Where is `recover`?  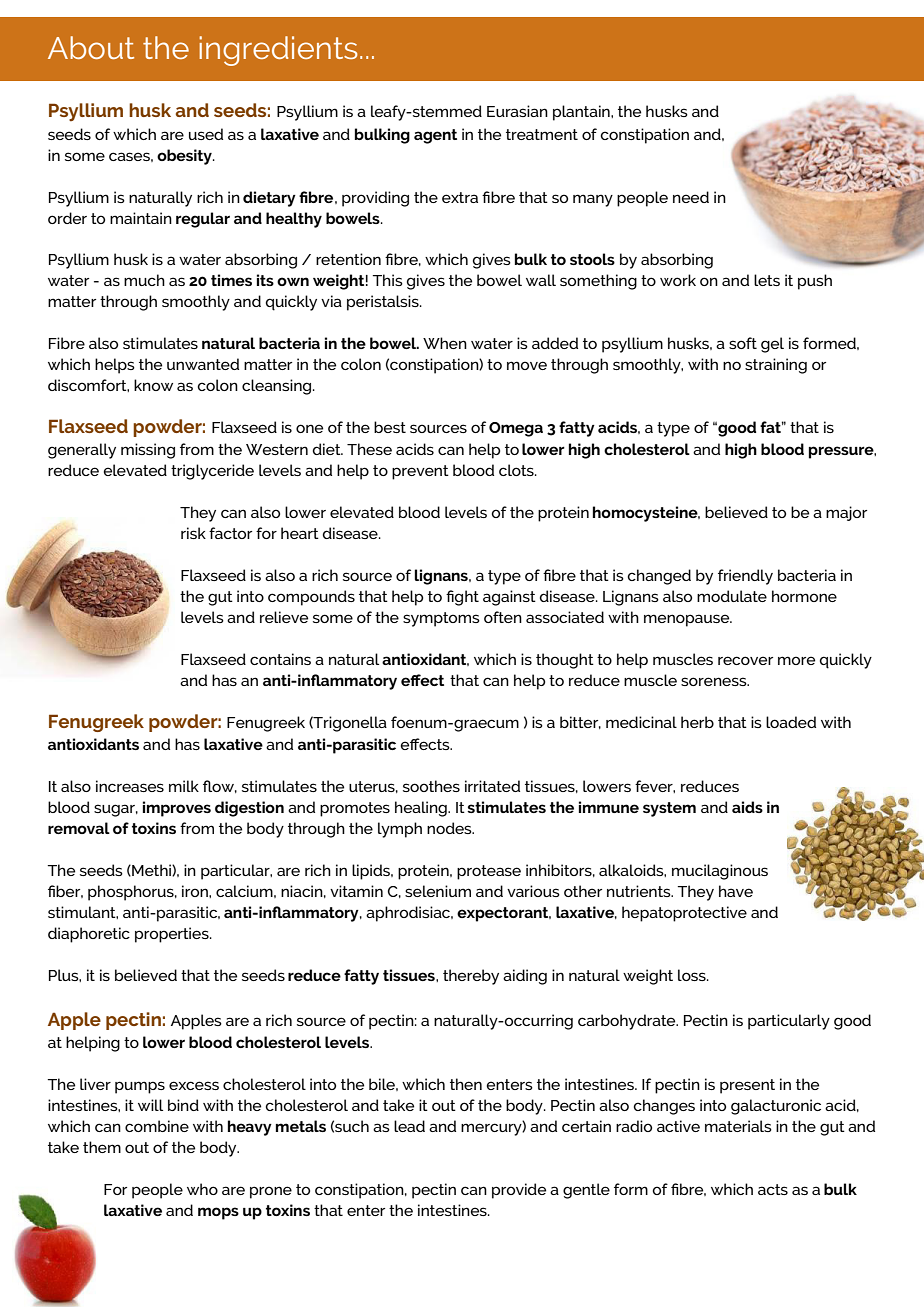 recover is located at coordinates (745, 660).
